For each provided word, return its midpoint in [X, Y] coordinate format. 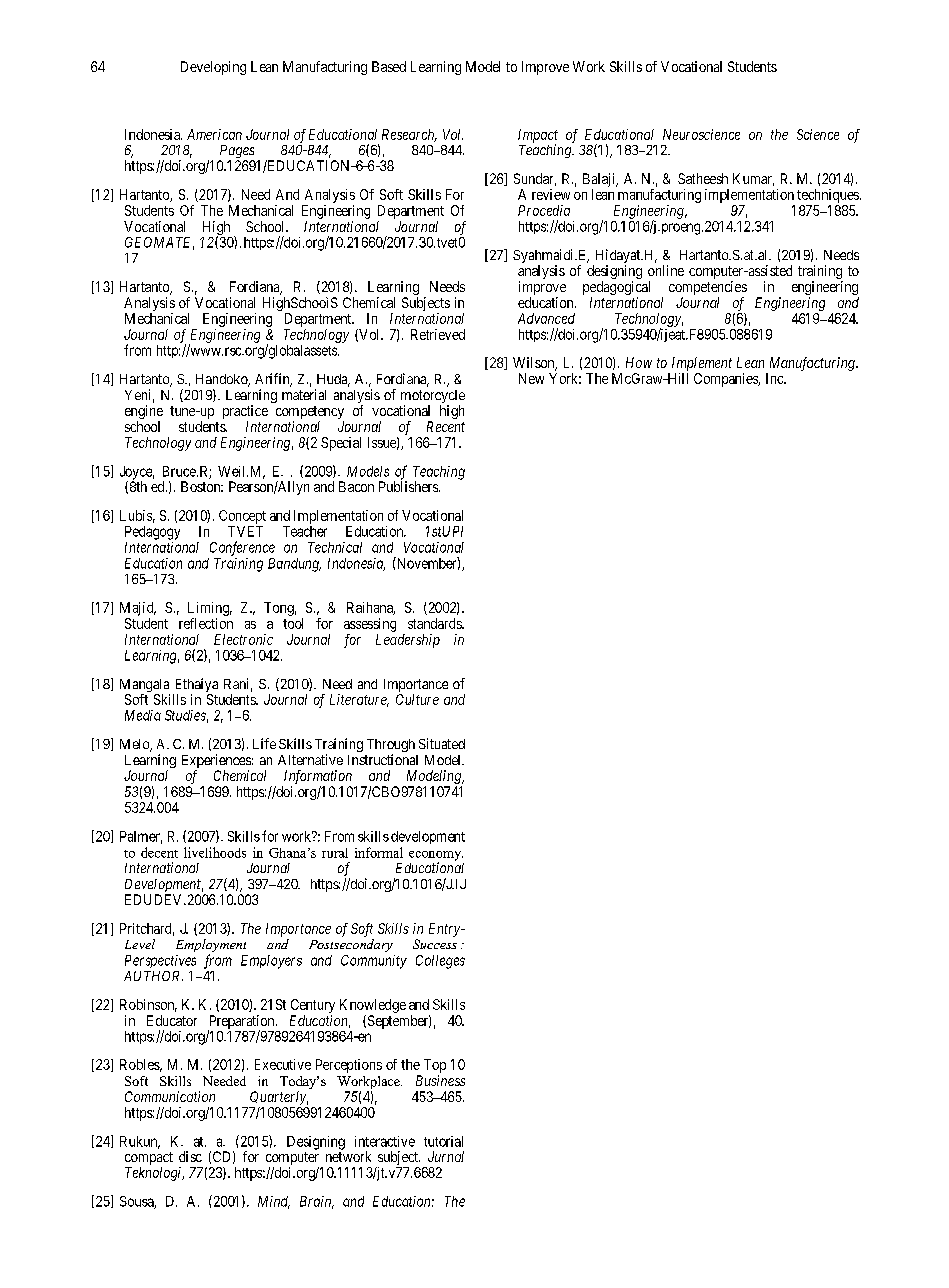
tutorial [443, 1141]
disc [190, 1156]
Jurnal [446, 1156]
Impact [538, 137]
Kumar [753, 179]
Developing [213, 68]
